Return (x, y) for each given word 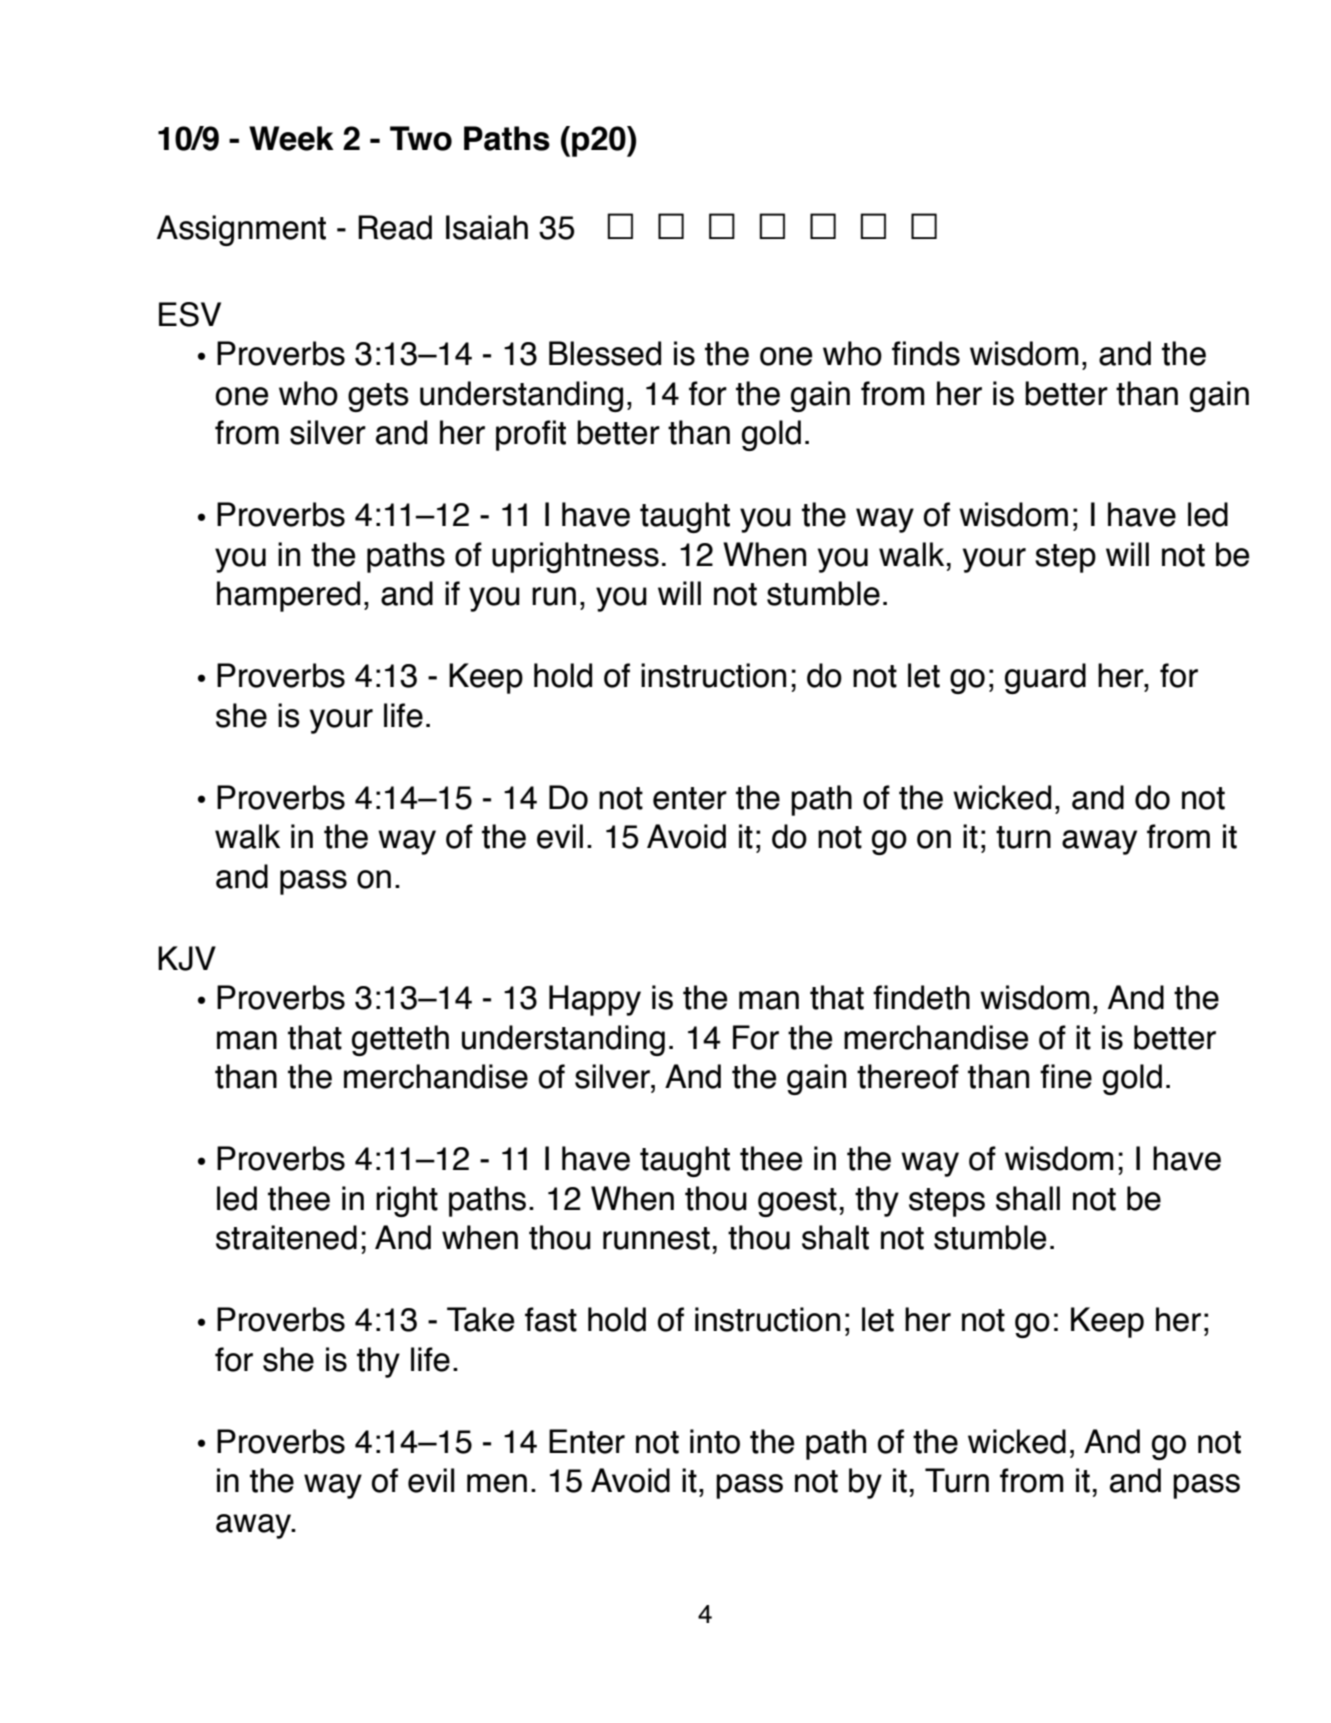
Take (480, 1319)
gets (378, 397)
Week (291, 138)
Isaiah (487, 227)
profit (531, 435)
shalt (835, 1237)
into (715, 1441)
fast (551, 1319)
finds (926, 353)
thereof (908, 1076)
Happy (595, 1000)
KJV (187, 958)
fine (1066, 1076)
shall (1028, 1198)
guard (1045, 678)
